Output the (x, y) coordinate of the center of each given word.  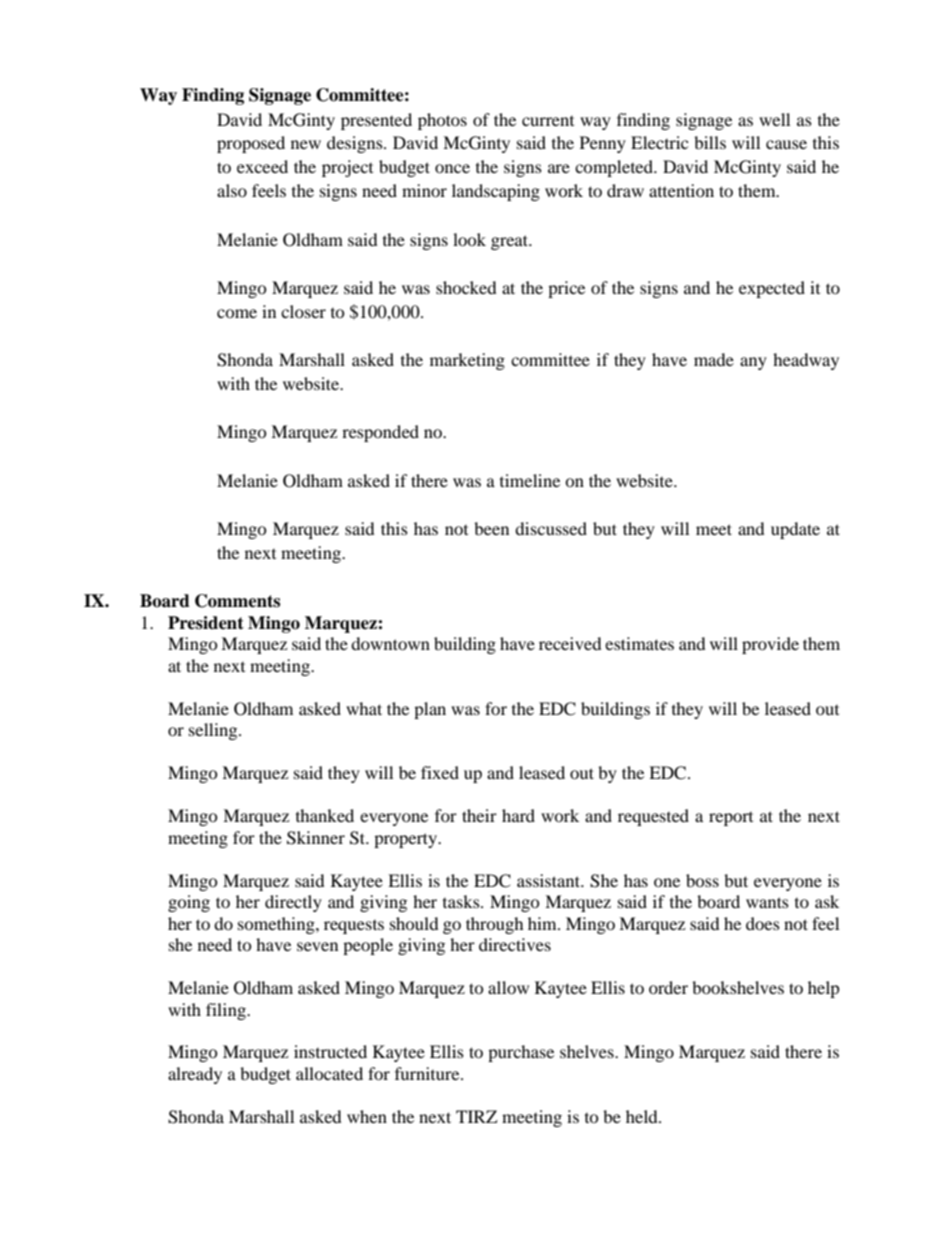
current (548, 121)
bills (710, 142)
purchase (521, 1053)
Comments (237, 601)
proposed (251, 144)
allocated (329, 1073)
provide (770, 645)
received (570, 643)
